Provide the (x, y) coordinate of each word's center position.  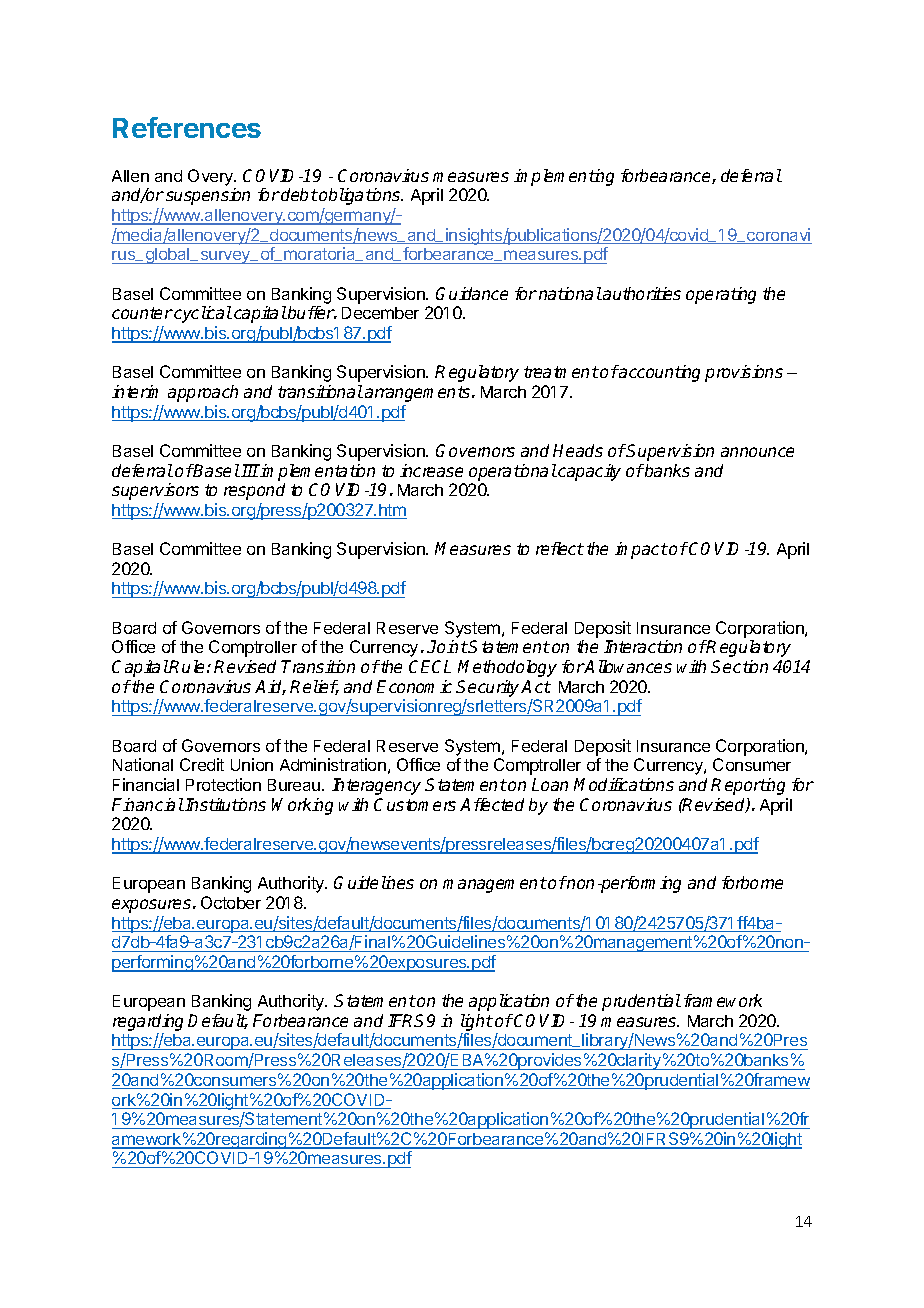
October (231, 902)
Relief (314, 687)
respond (254, 491)
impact (641, 550)
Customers (415, 804)
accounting (659, 373)
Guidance (472, 293)
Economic (414, 686)
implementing (564, 177)
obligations (361, 196)
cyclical (202, 314)
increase (431, 470)
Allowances (628, 666)
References (187, 127)
